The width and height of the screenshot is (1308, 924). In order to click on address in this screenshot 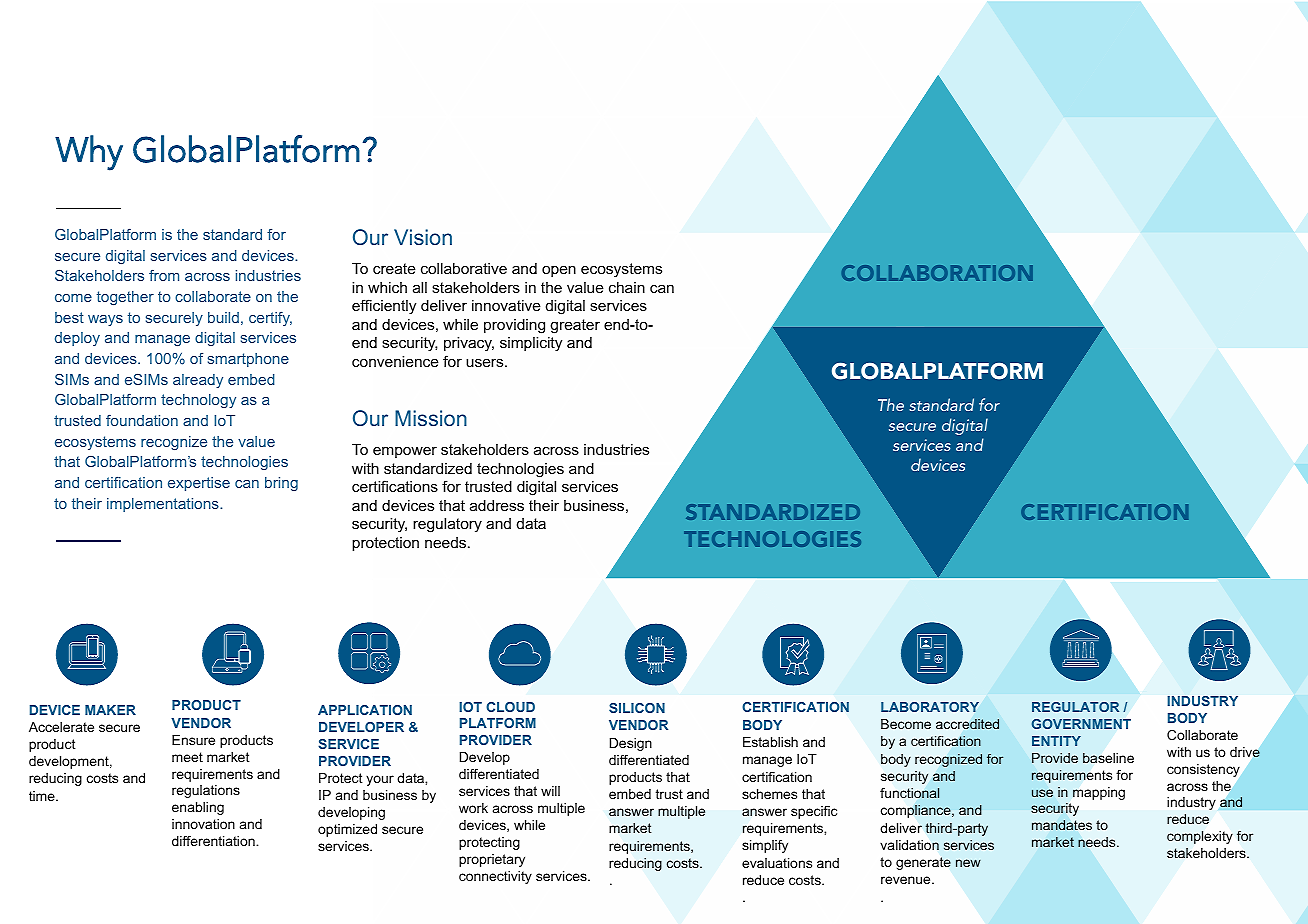, I will do `click(497, 505)`.
